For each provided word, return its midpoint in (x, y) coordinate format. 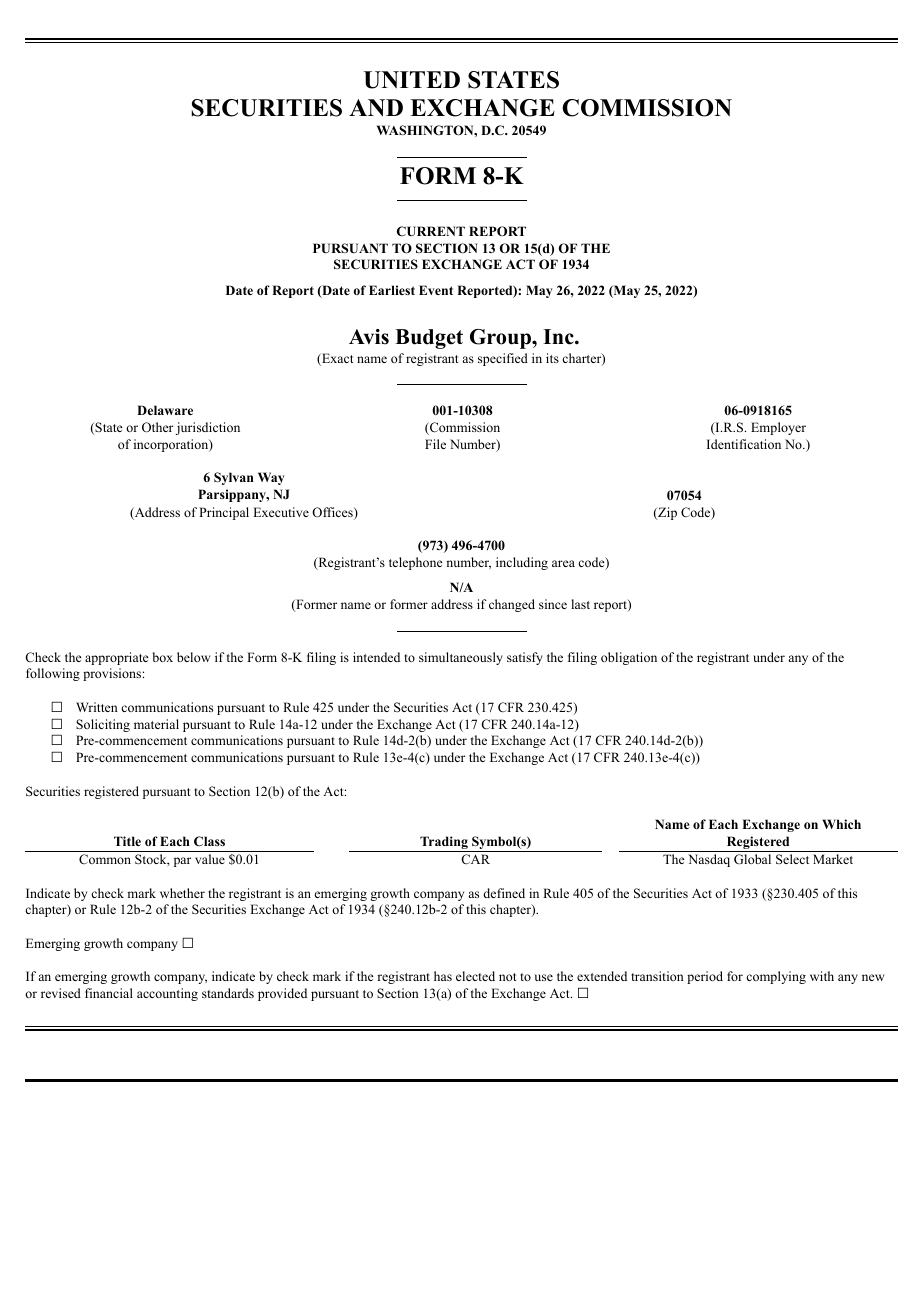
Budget (429, 339)
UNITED (412, 80)
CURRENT (431, 231)
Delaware (165, 410)
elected (475, 976)
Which (841, 824)
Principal (224, 513)
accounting (167, 994)
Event (436, 290)
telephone (416, 563)
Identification (744, 444)
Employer (778, 428)
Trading (444, 844)
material (156, 724)
